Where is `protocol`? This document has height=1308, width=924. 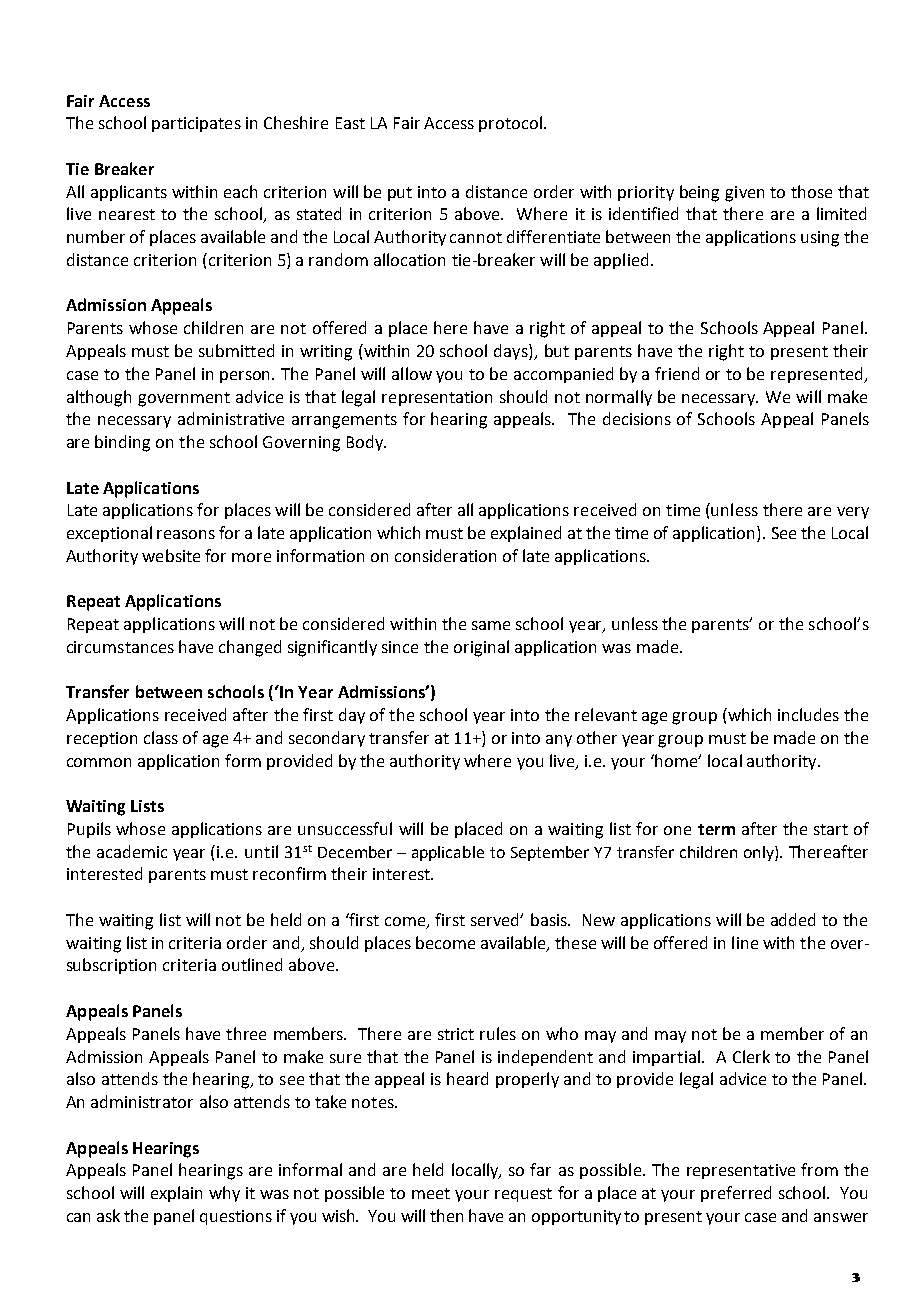
protocol is located at coordinates (510, 124).
